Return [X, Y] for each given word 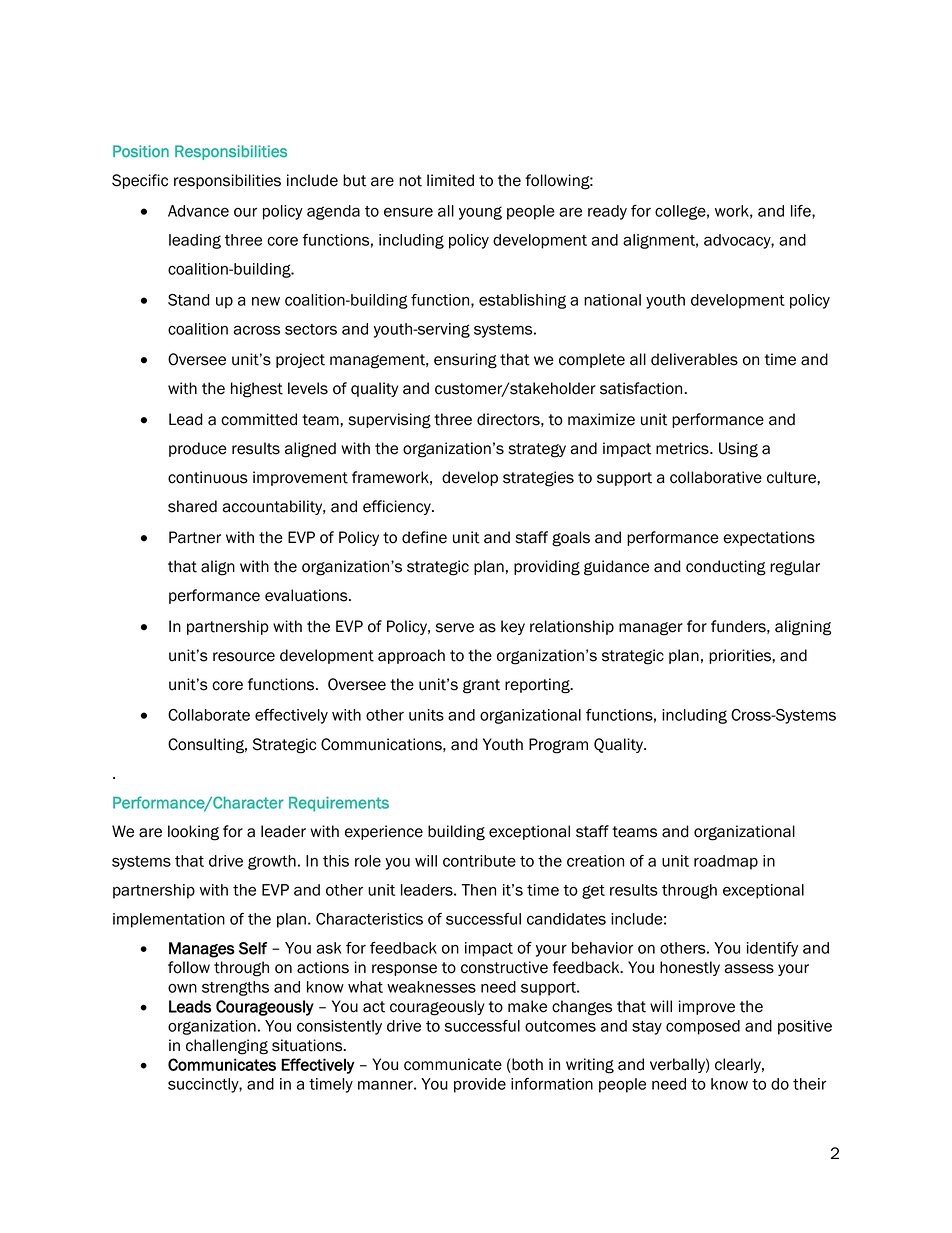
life [802, 212]
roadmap [726, 862]
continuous [208, 477]
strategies [538, 479]
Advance [198, 211]
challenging [227, 1047]
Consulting [207, 746]
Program [558, 746]
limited [450, 180]
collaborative [716, 477]
